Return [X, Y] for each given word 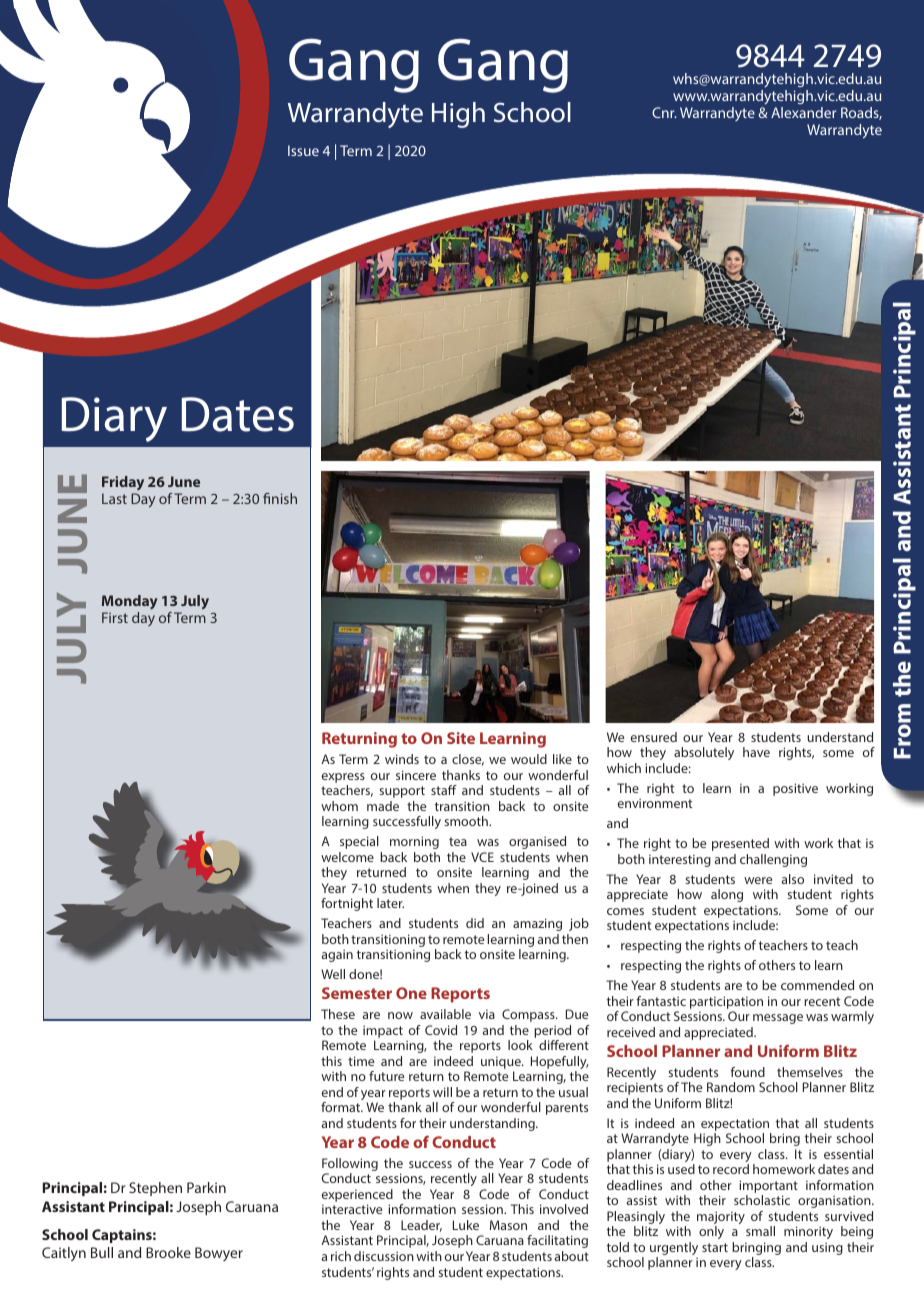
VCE [482, 857]
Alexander [803, 112]
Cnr [664, 112]
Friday [123, 483]
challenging [773, 860]
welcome [347, 857]
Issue [303, 150]
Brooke [168, 1252]
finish [280, 498]
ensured [654, 737]
